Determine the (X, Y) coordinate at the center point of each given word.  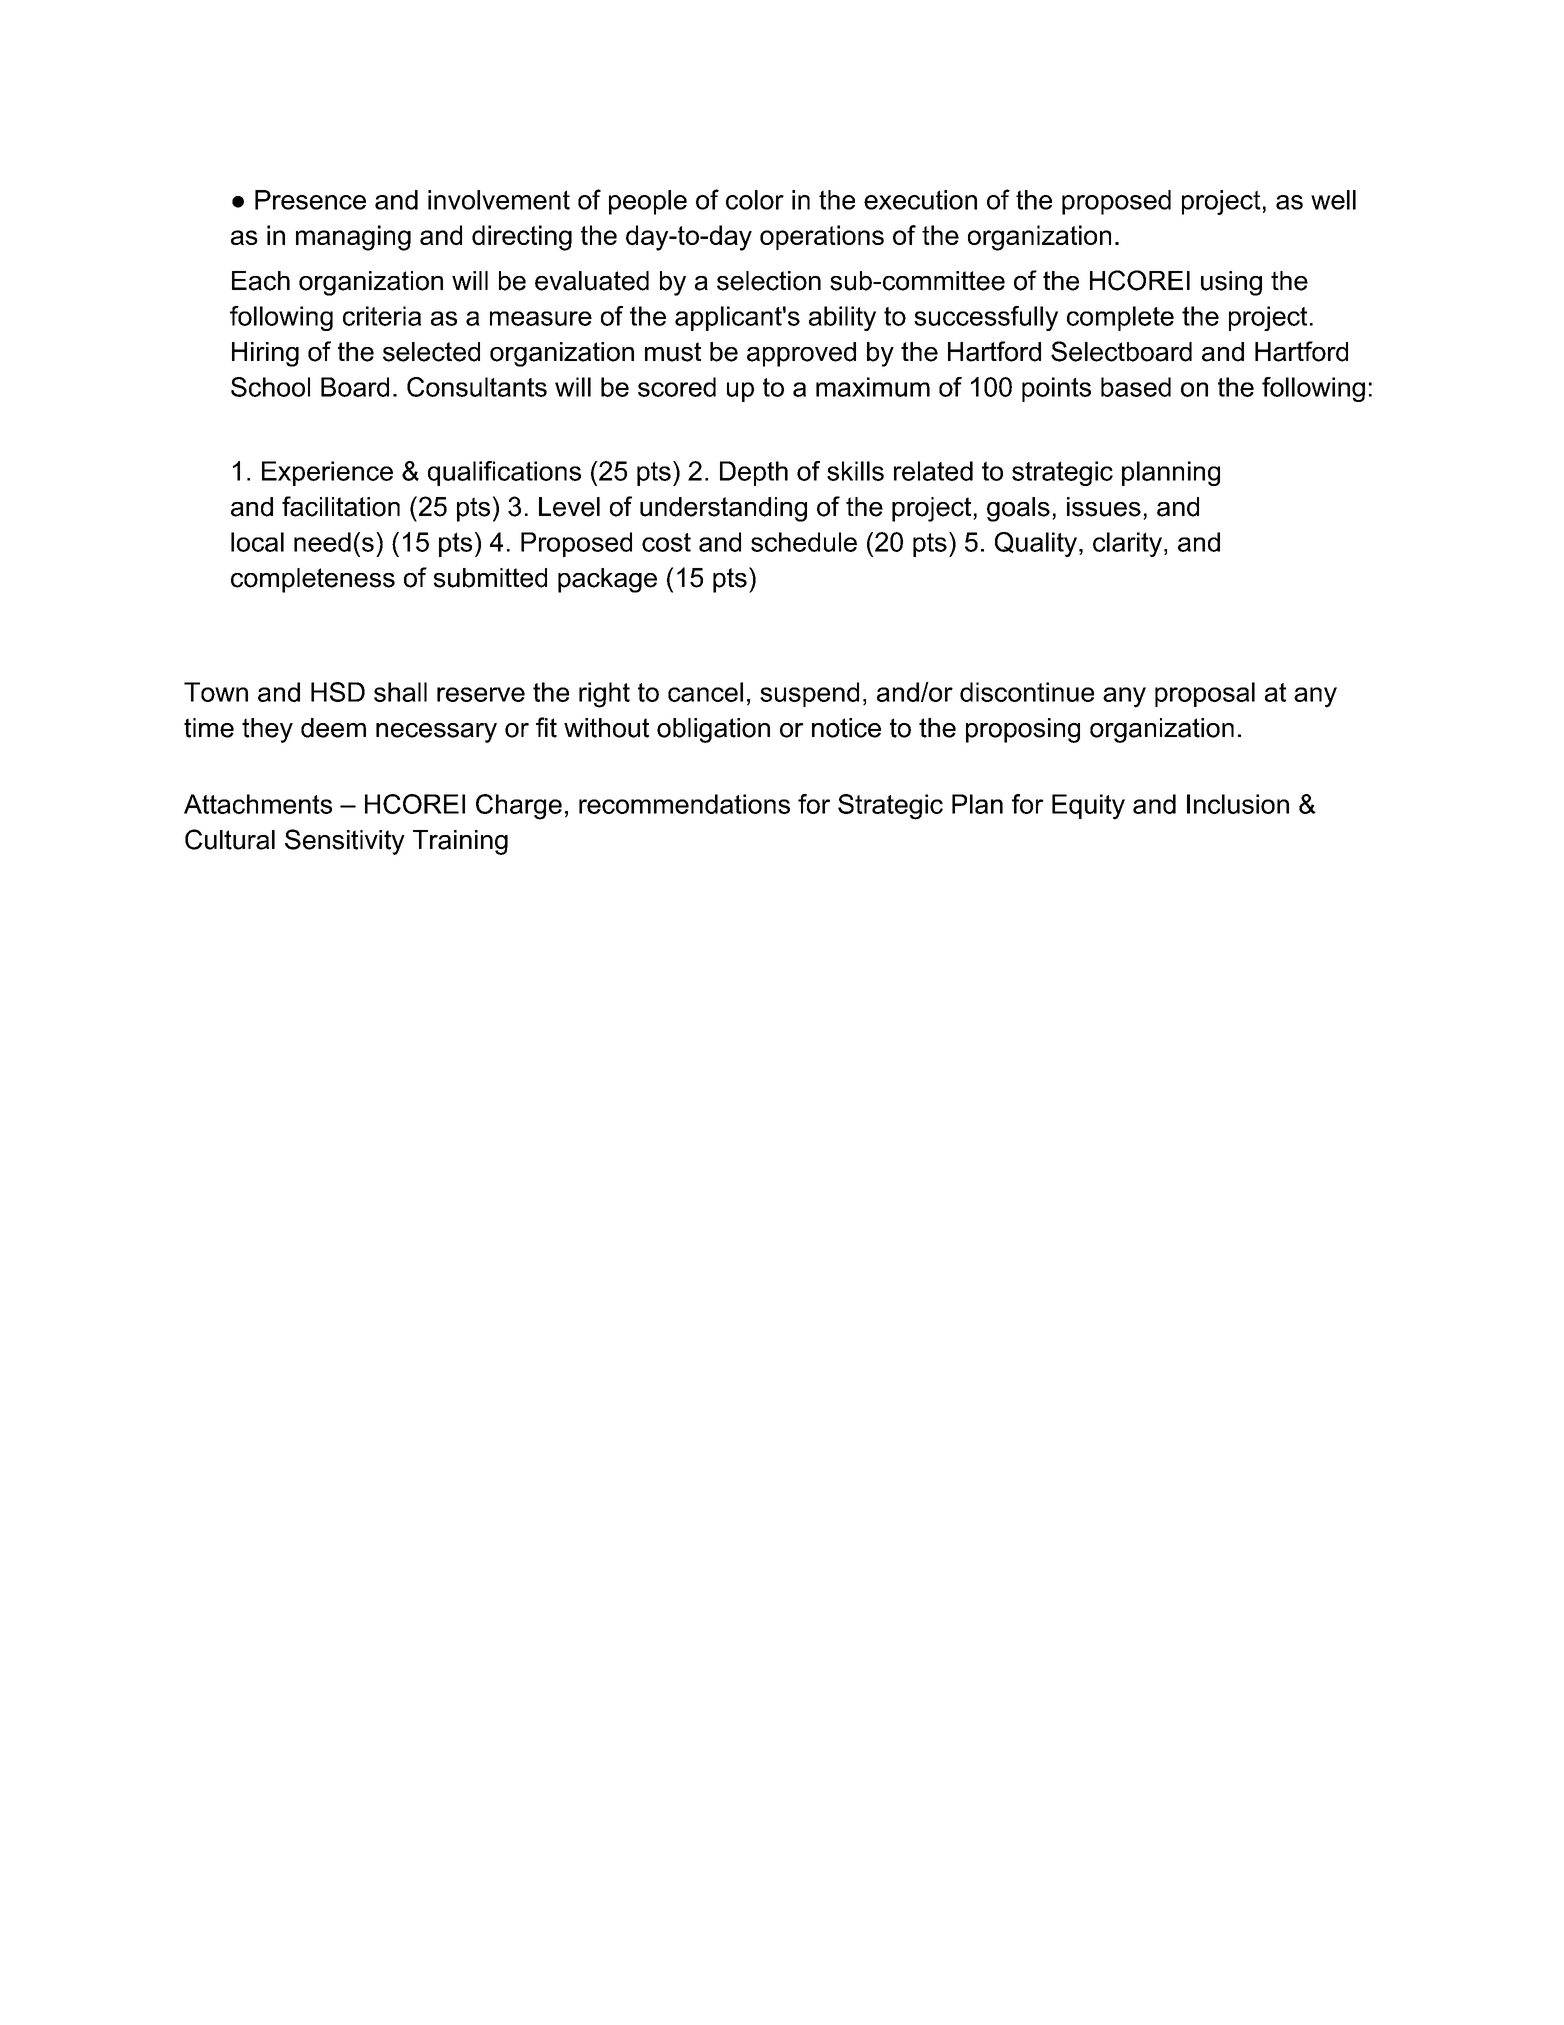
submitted (490, 578)
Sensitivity (345, 842)
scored (677, 387)
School (270, 387)
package (607, 580)
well (1333, 200)
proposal (1205, 694)
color (755, 200)
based (1136, 387)
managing (353, 238)
